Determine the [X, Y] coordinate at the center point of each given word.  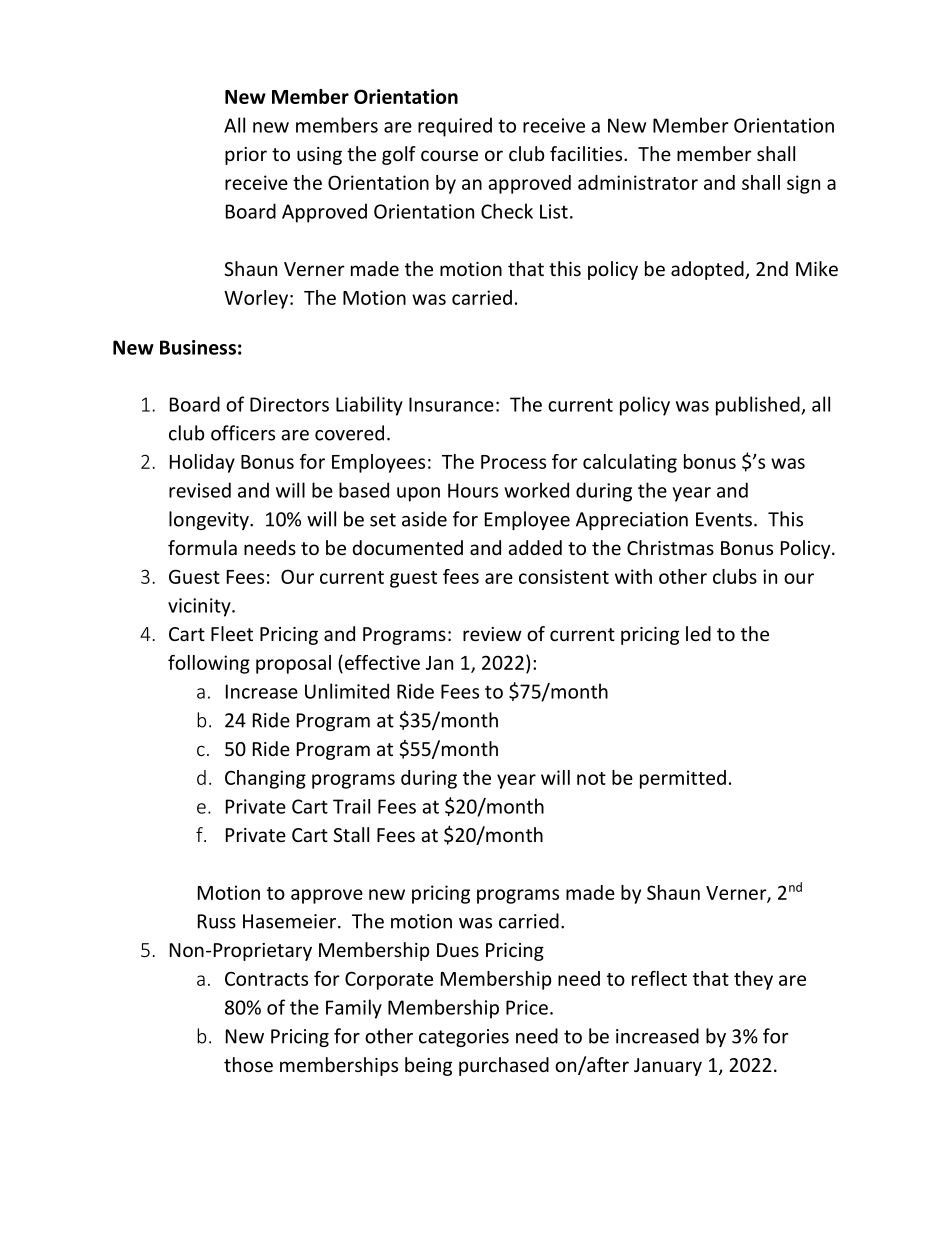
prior [246, 156]
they [753, 980]
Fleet [232, 633]
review [492, 634]
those [248, 1064]
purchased [504, 1066]
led [698, 633]
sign [803, 184]
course [449, 155]
